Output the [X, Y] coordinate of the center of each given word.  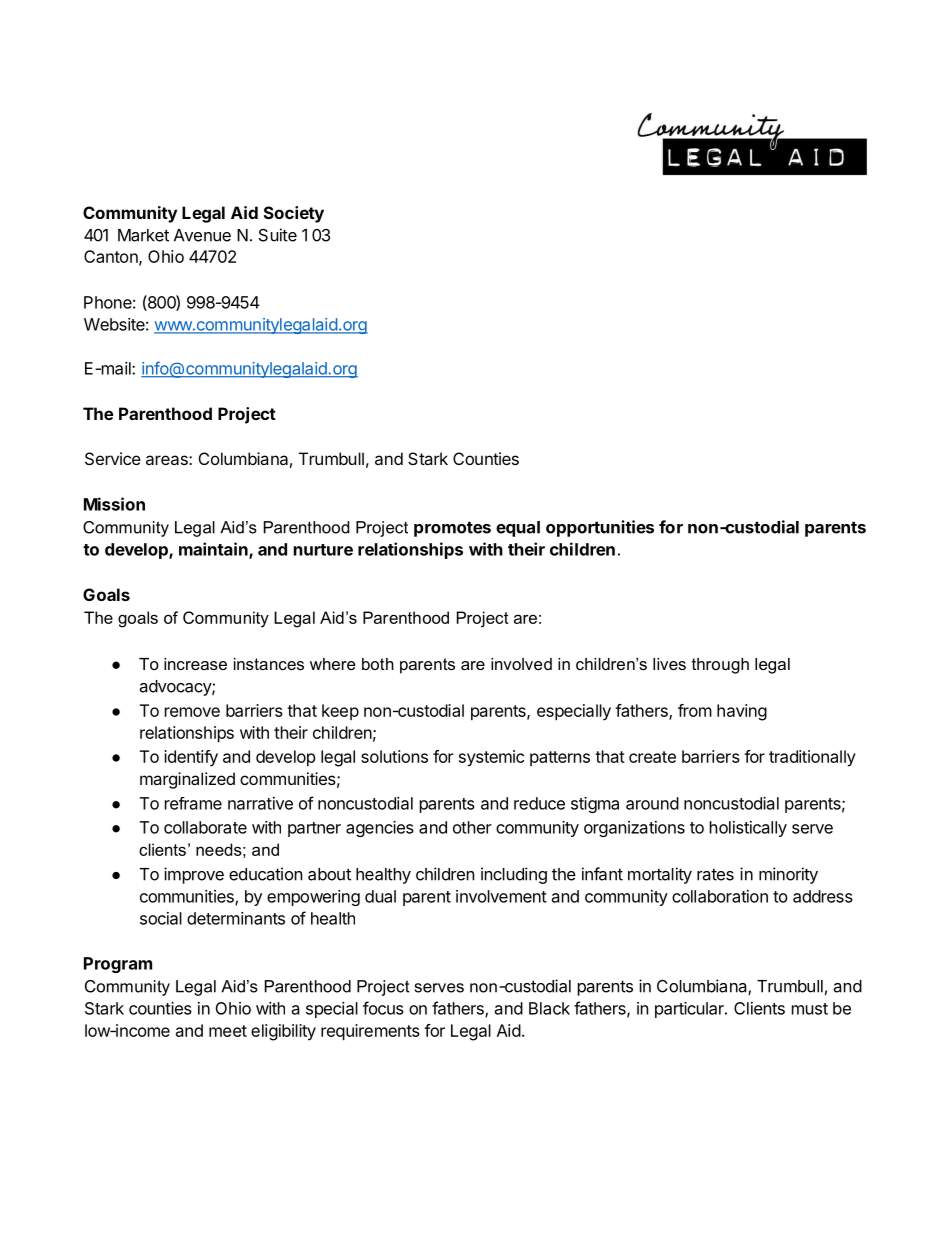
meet [228, 1031]
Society [294, 214]
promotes [452, 529]
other [472, 827]
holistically [748, 829]
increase [195, 664]
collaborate [205, 827]
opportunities [600, 528]
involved [521, 664]
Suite [278, 235]
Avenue [202, 235]
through [720, 666]
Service [113, 458]
